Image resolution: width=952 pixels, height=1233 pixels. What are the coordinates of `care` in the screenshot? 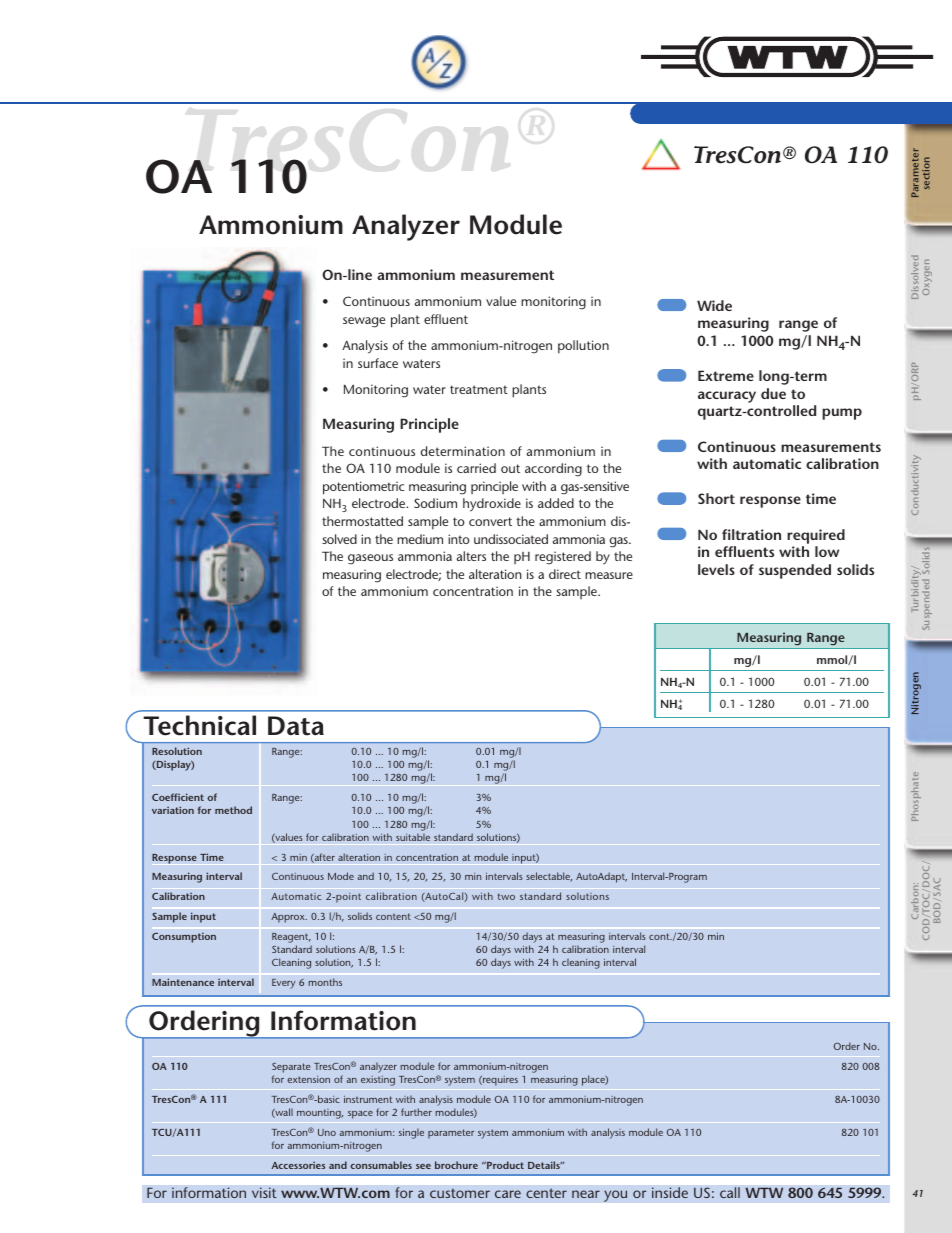 It's located at (508, 1194).
